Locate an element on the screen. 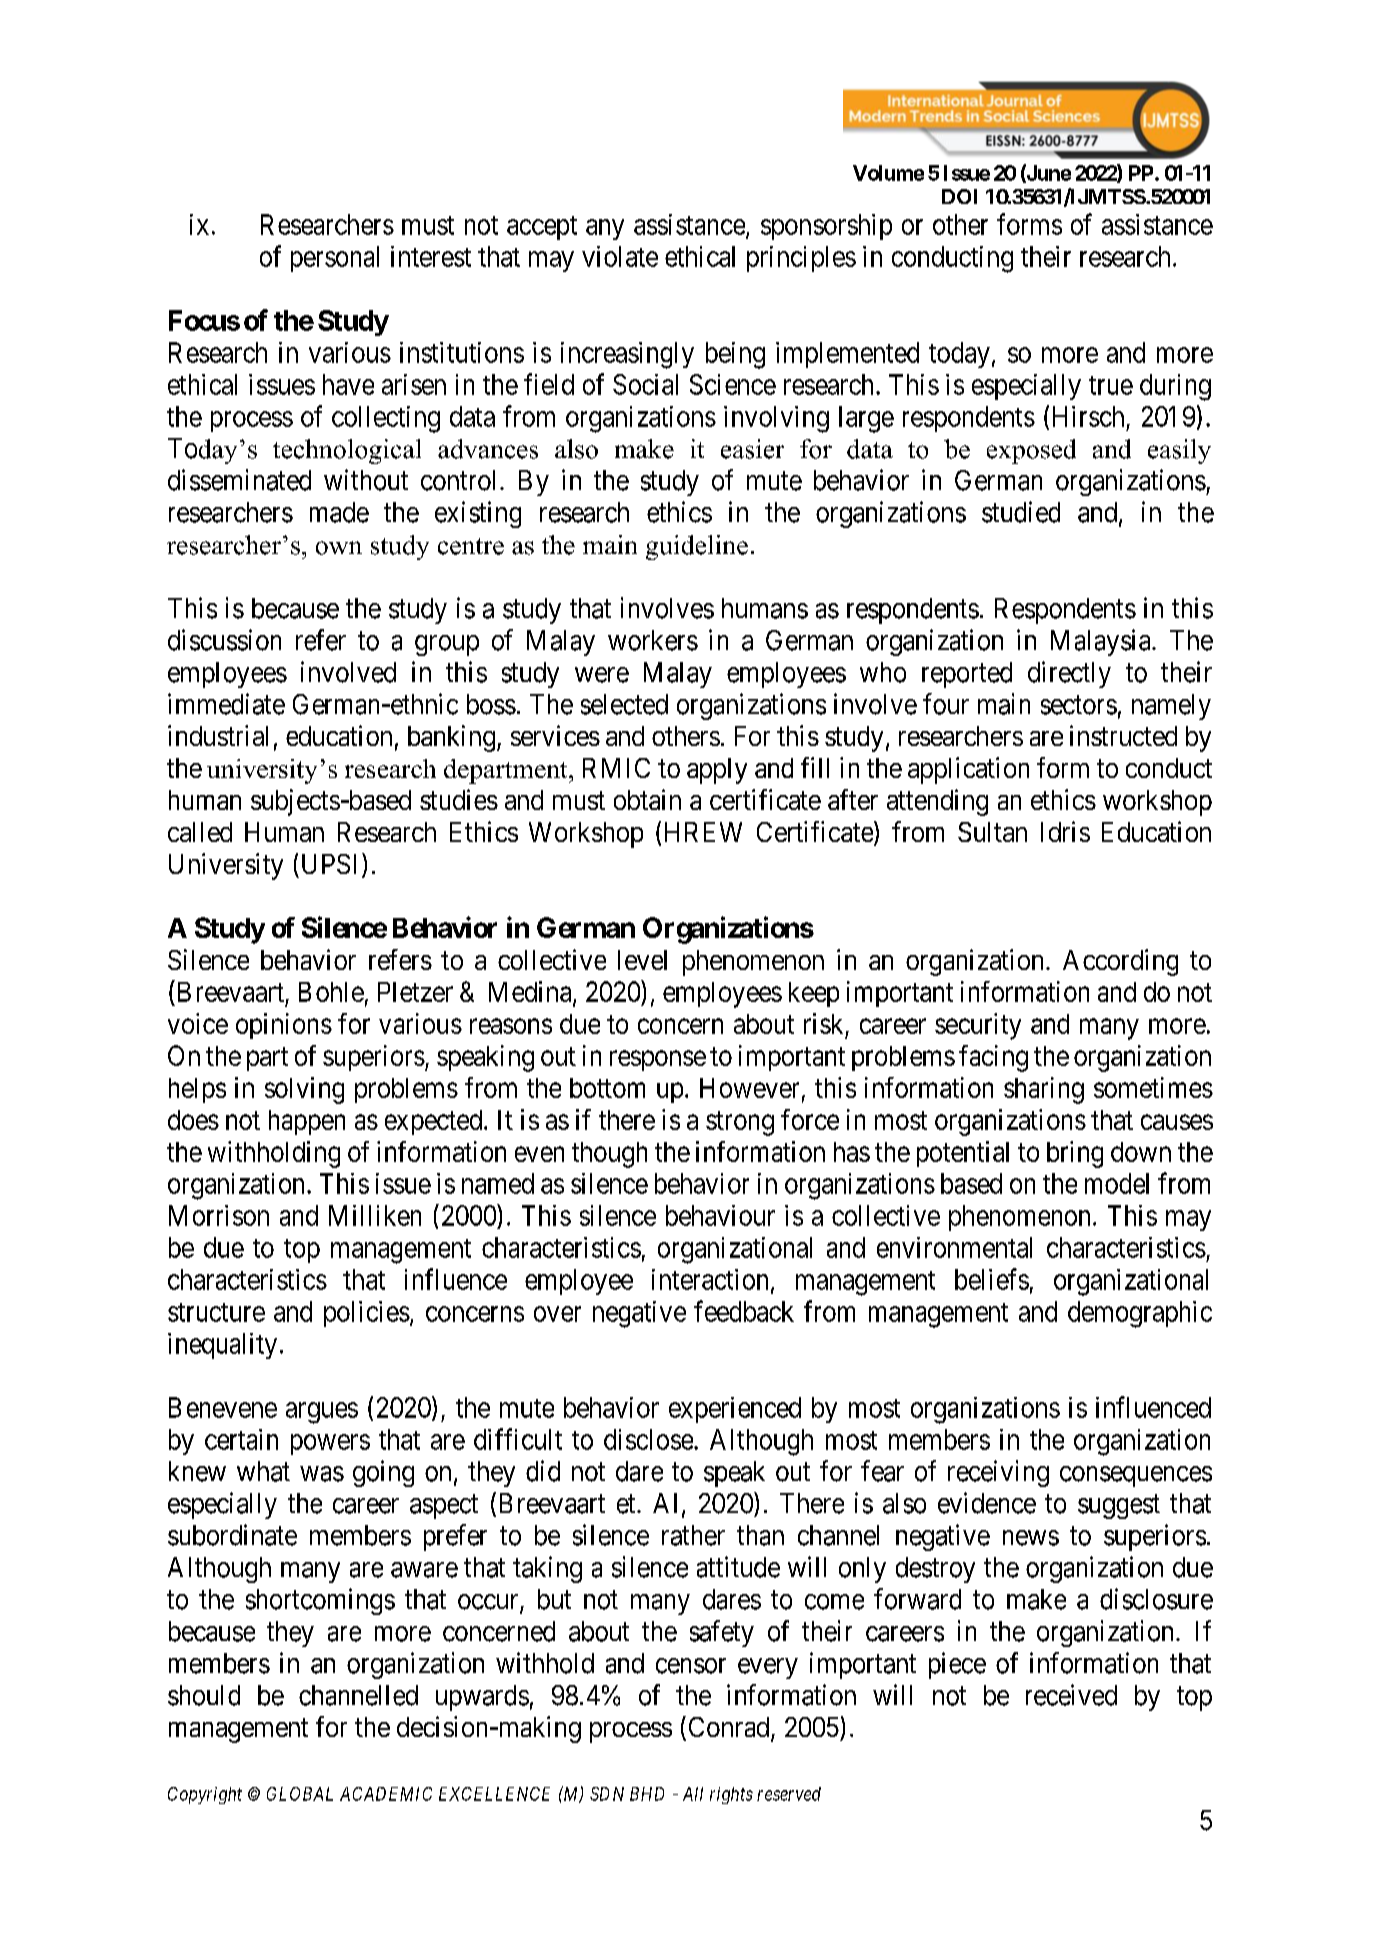 This screenshot has width=1379, height=1950. GLOBAL is located at coordinates (300, 1794).
